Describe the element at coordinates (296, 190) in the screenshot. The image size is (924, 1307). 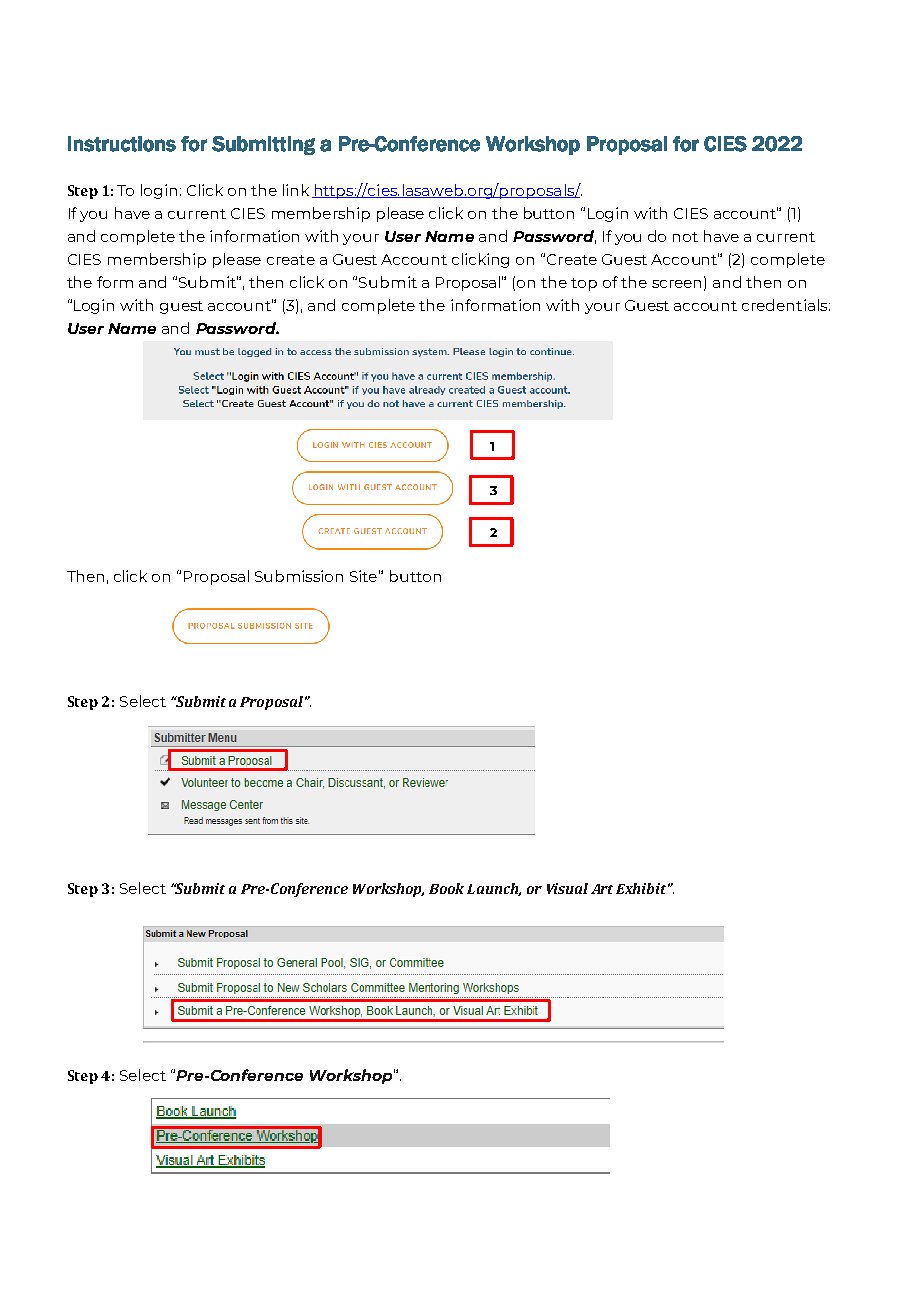
I see `link` at that location.
